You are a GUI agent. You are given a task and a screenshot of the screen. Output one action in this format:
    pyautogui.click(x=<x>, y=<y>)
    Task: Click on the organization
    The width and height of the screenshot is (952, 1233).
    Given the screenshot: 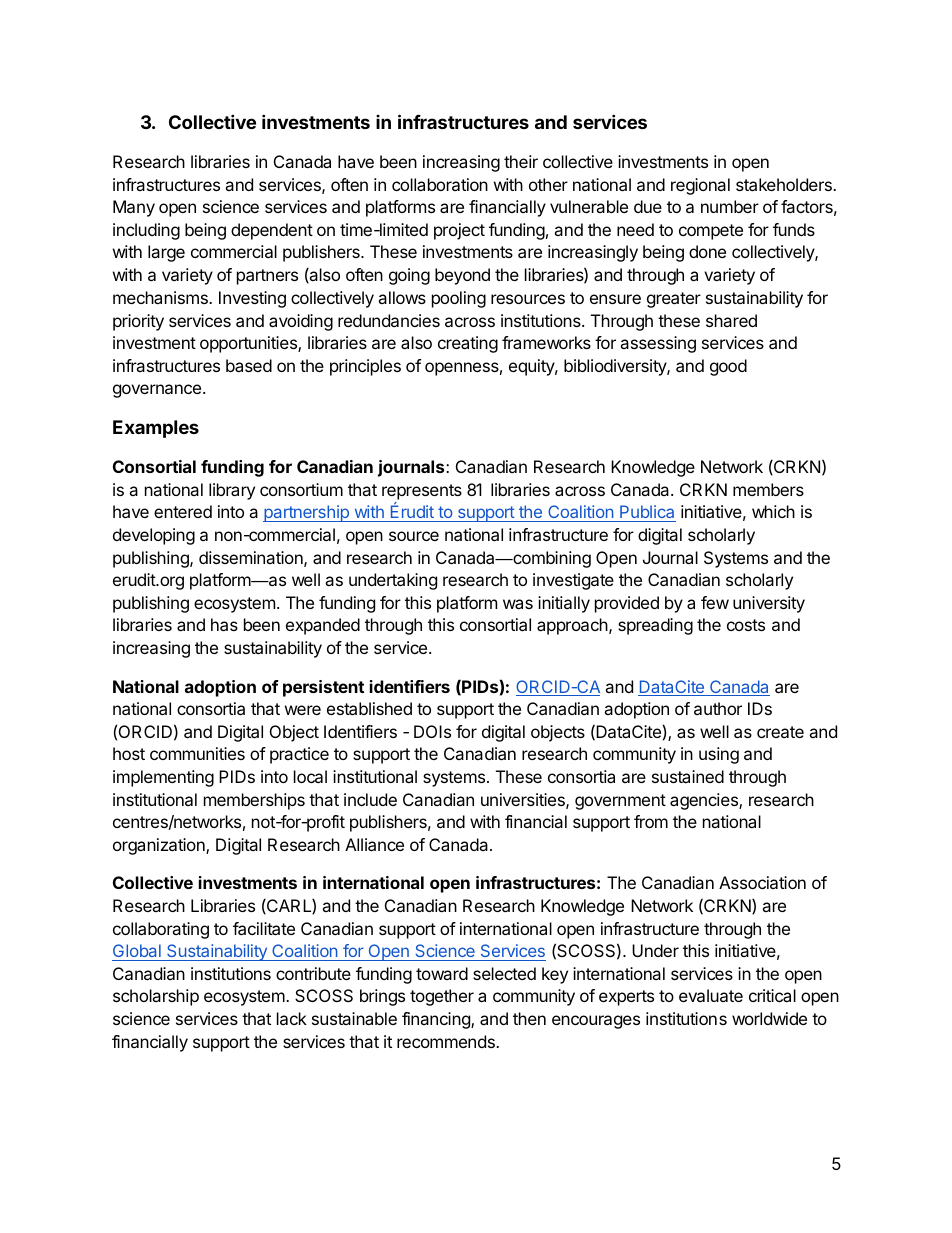 What is the action you would take?
    pyautogui.click(x=160, y=846)
